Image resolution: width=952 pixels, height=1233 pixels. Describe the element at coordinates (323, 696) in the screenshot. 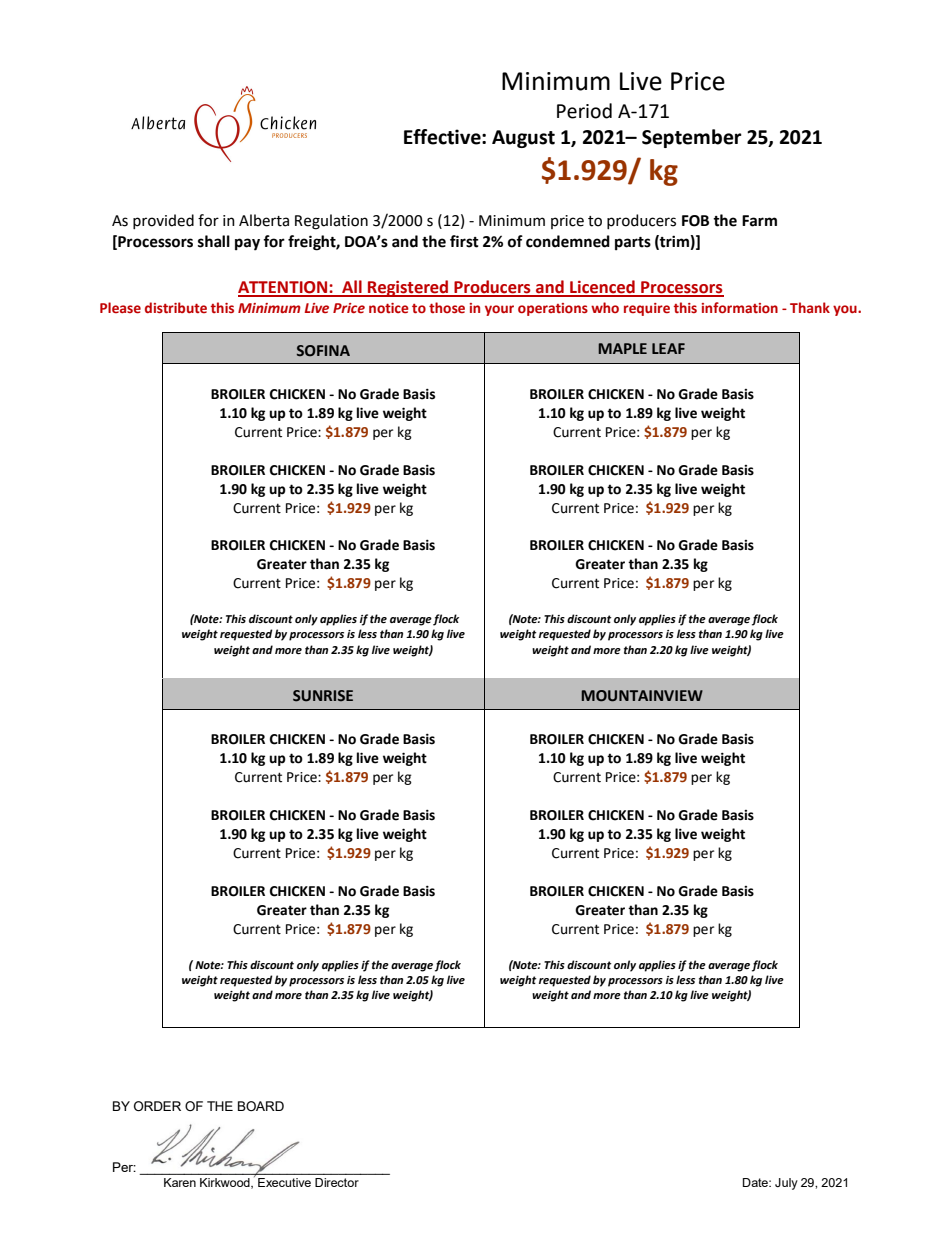

I see `SUNRISE` at that location.
